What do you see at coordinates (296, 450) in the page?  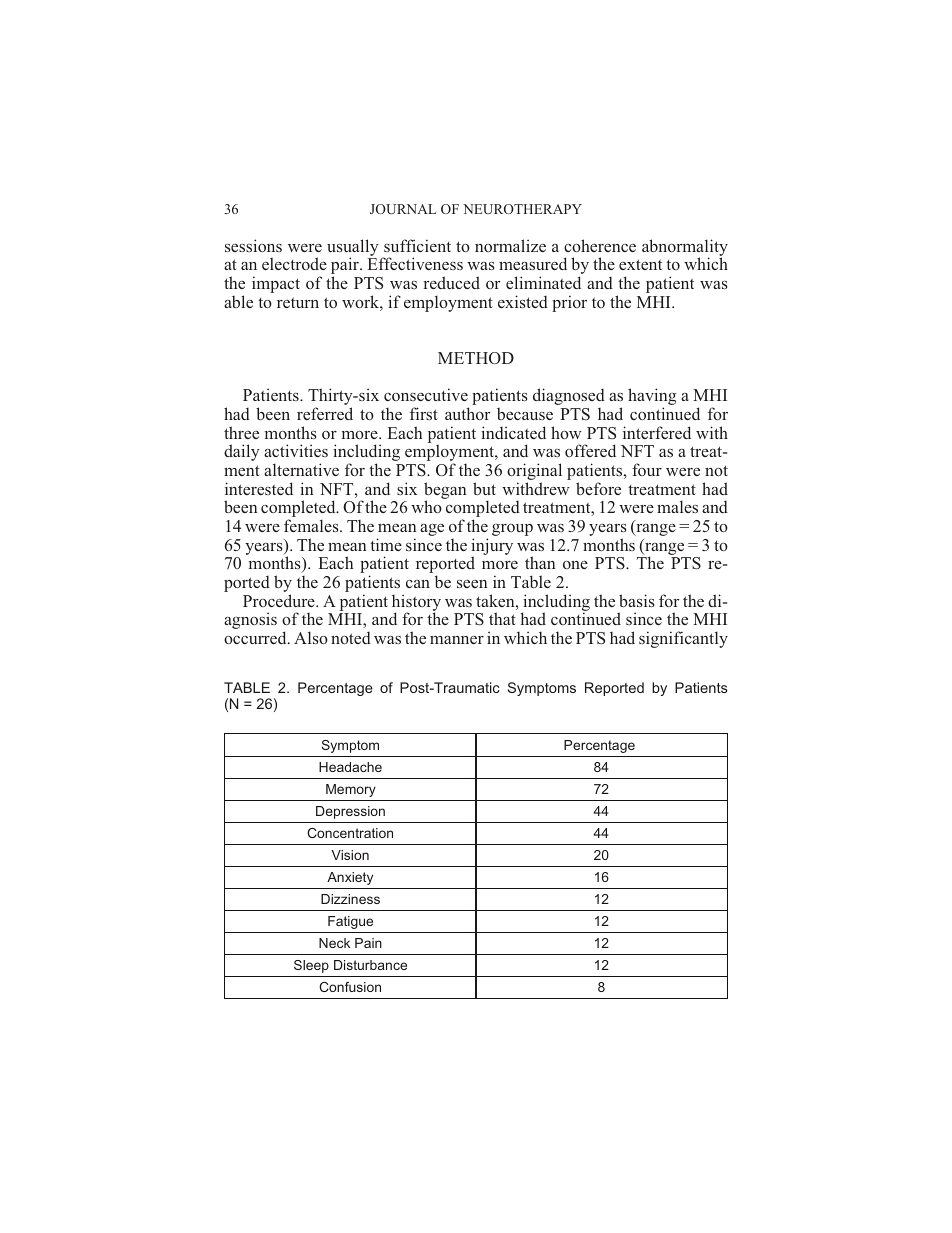 I see `activities` at bounding box center [296, 450].
